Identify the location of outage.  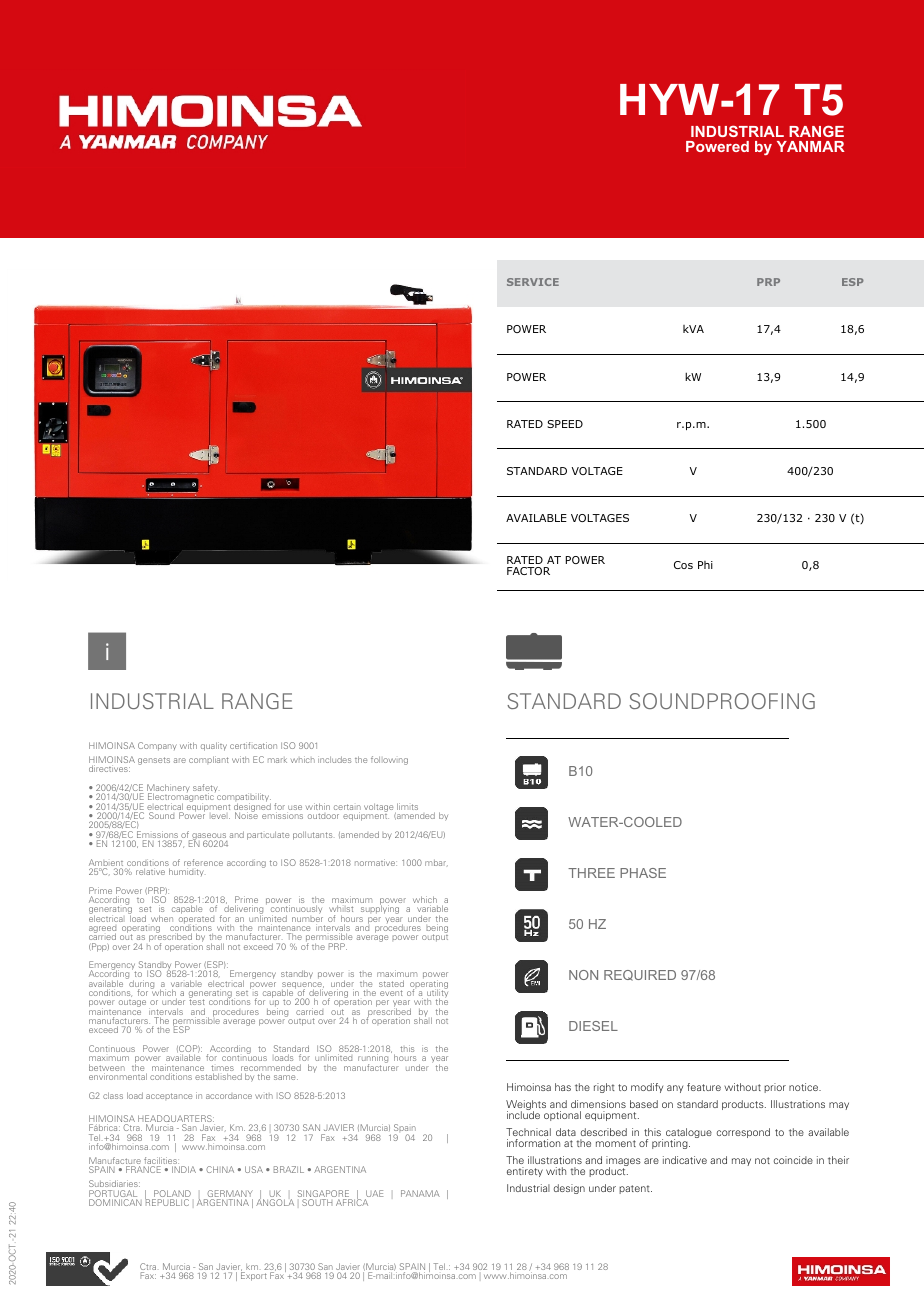
(132, 1003).
